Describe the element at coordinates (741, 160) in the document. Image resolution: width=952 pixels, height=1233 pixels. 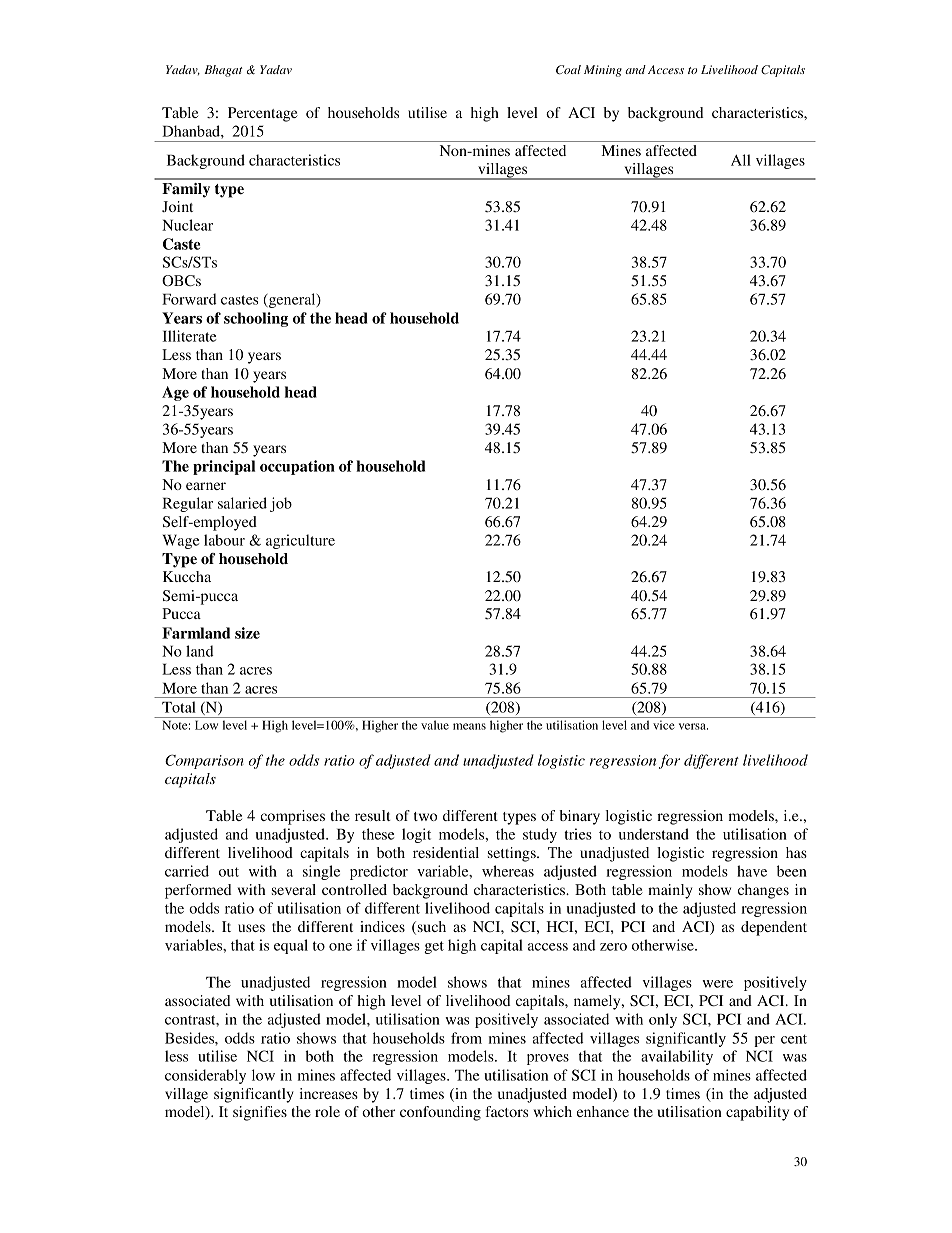
I see `All` at that location.
